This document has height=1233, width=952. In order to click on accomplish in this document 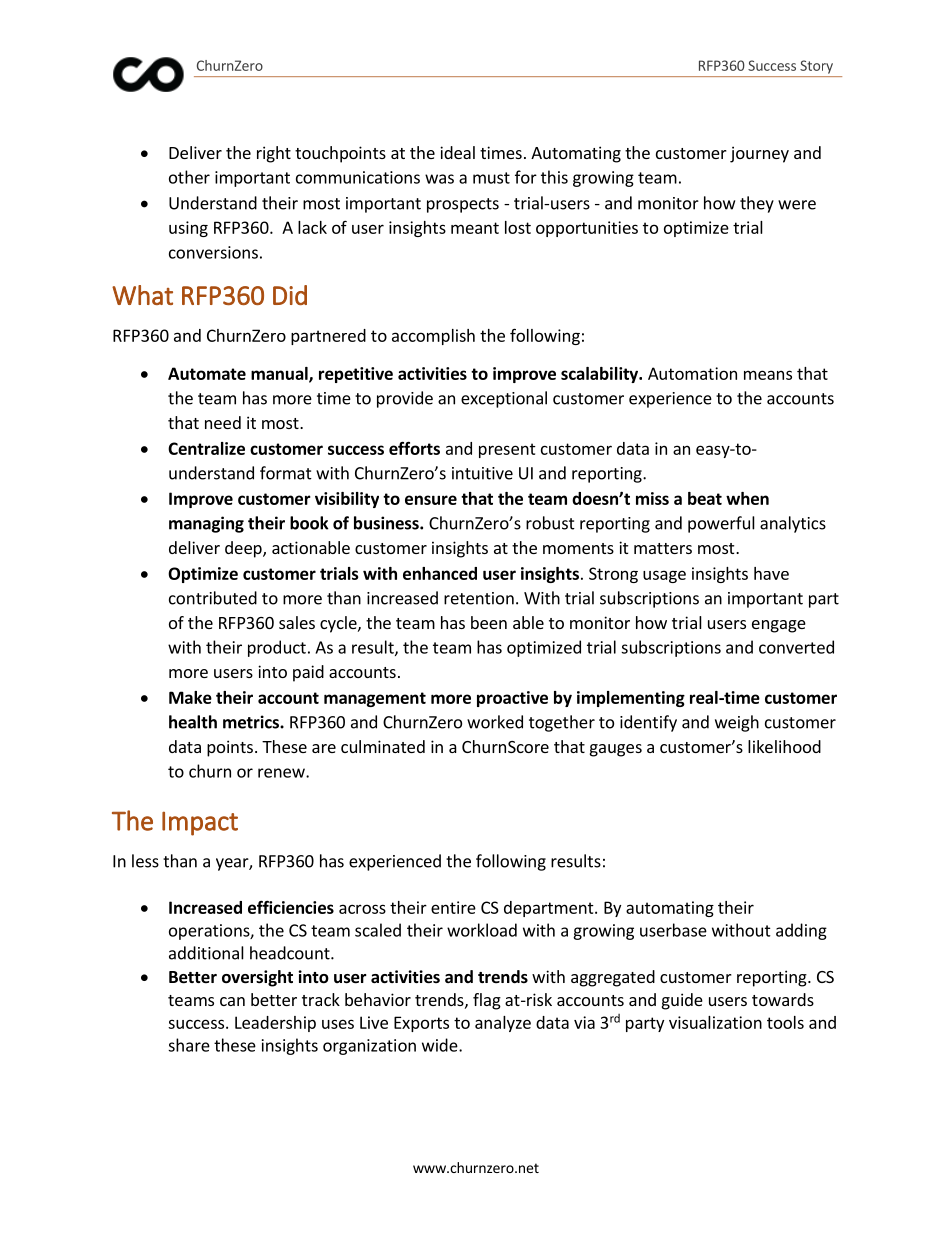, I will do `click(433, 337)`.
